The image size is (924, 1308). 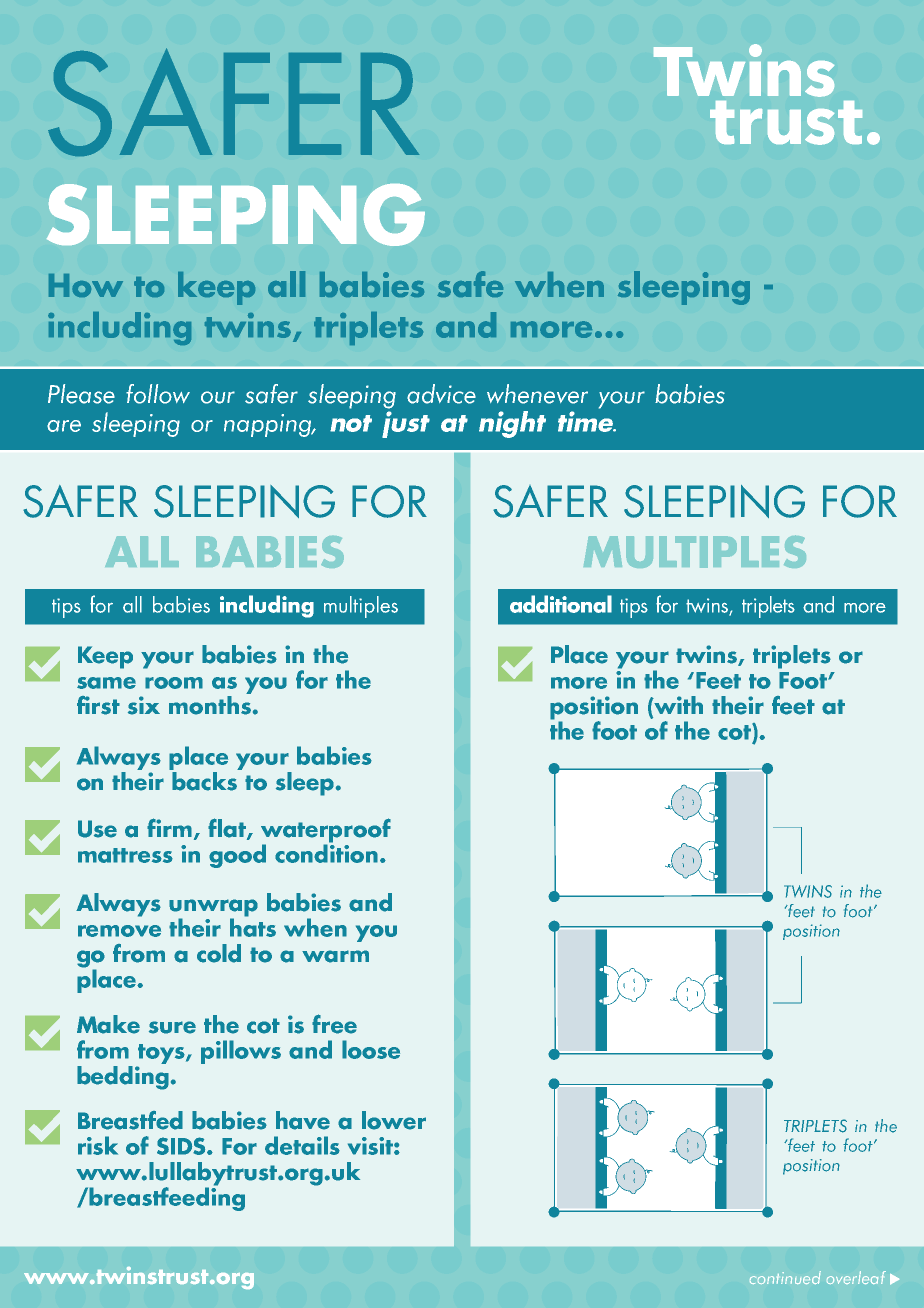 I want to click on How, so click(x=86, y=285).
